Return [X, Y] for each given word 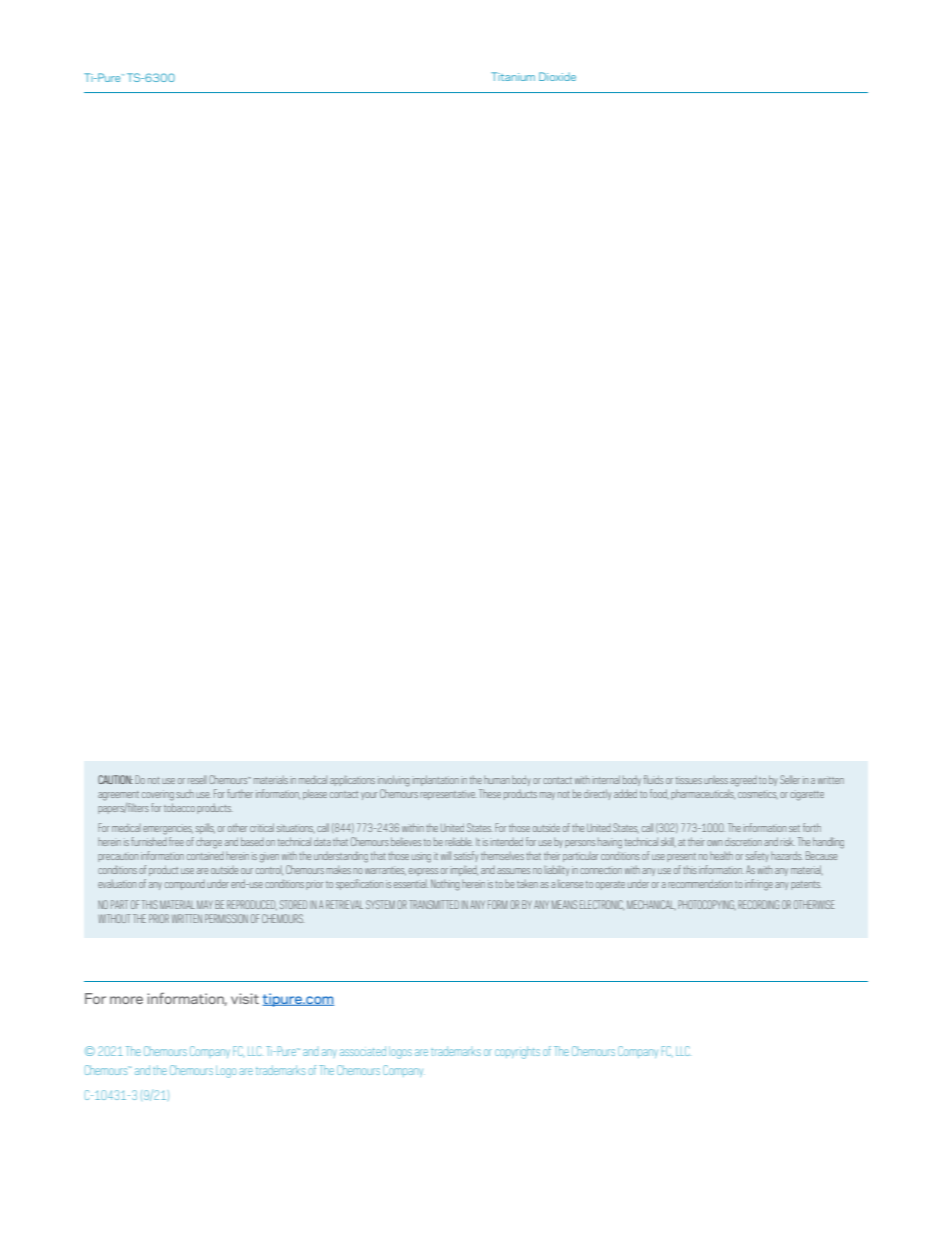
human [497, 780]
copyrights [517, 1052]
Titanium [513, 76]
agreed [743, 781]
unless [716, 780]
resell [197, 779]
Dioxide [557, 76]
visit [245, 998]
